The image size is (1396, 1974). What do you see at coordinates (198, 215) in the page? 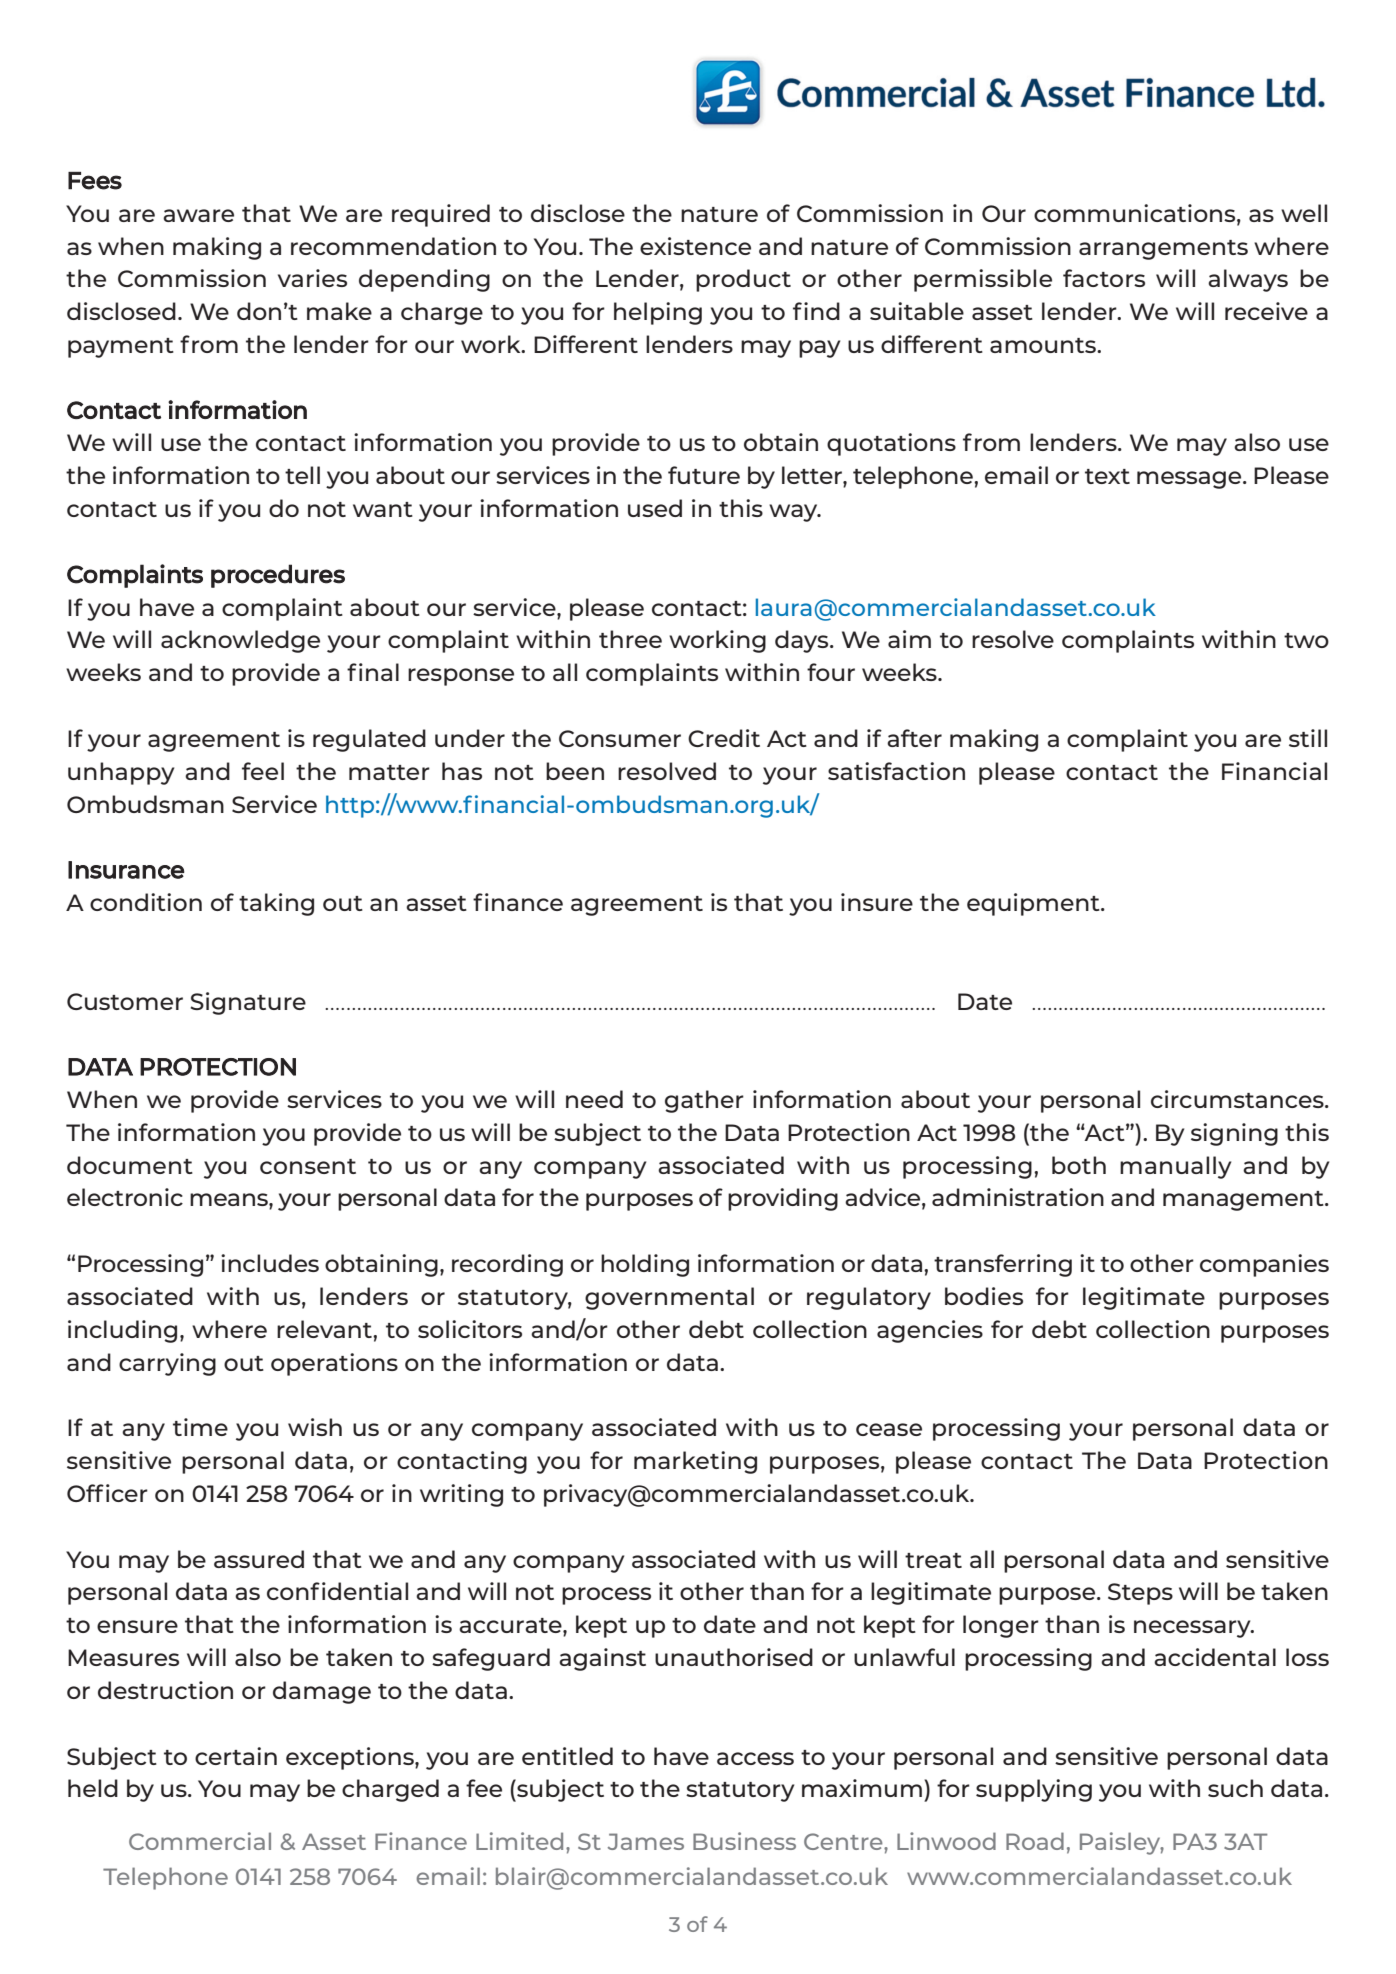
I see `aware` at bounding box center [198, 215].
